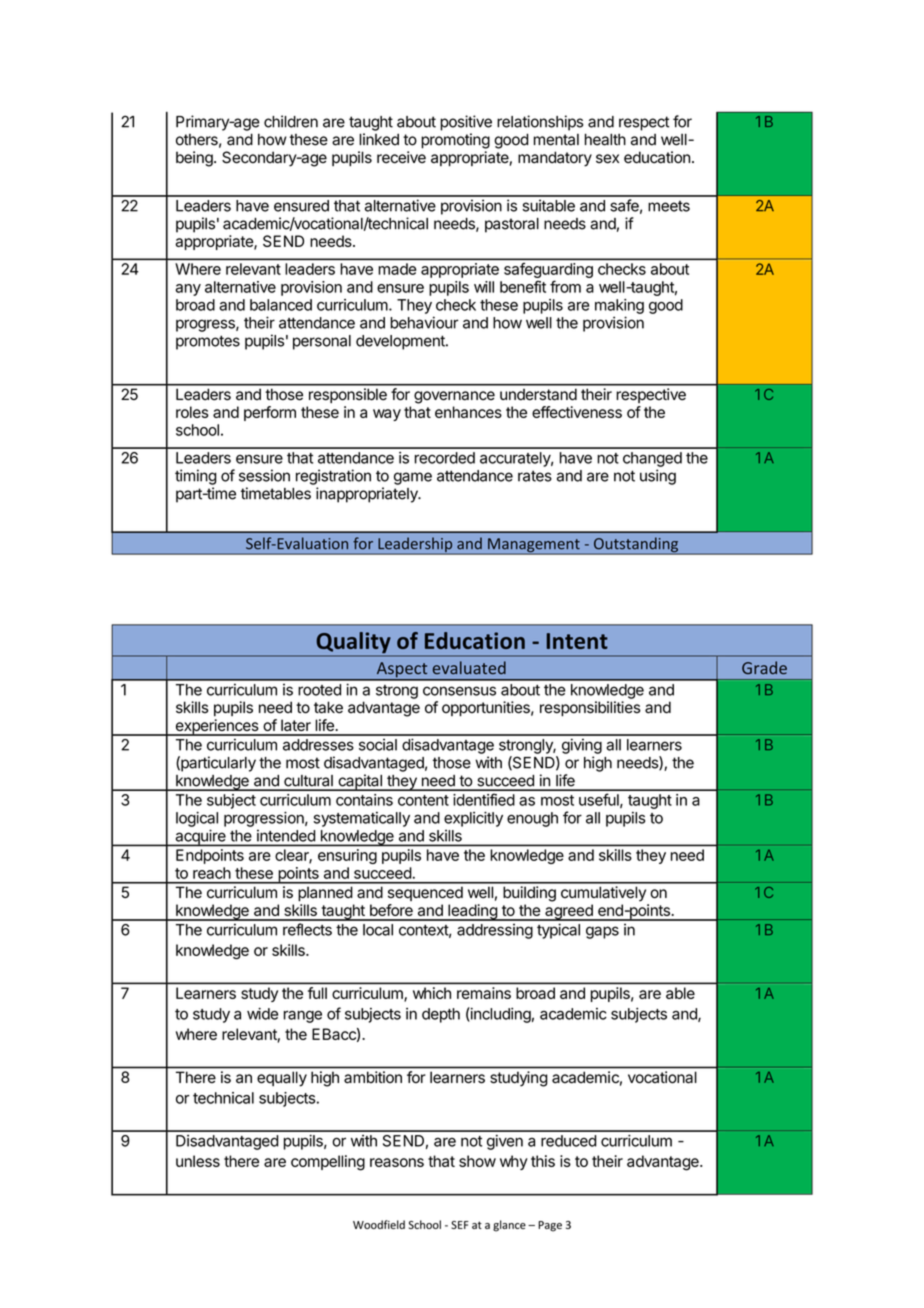  I want to click on explicitly, so click(473, 819).
